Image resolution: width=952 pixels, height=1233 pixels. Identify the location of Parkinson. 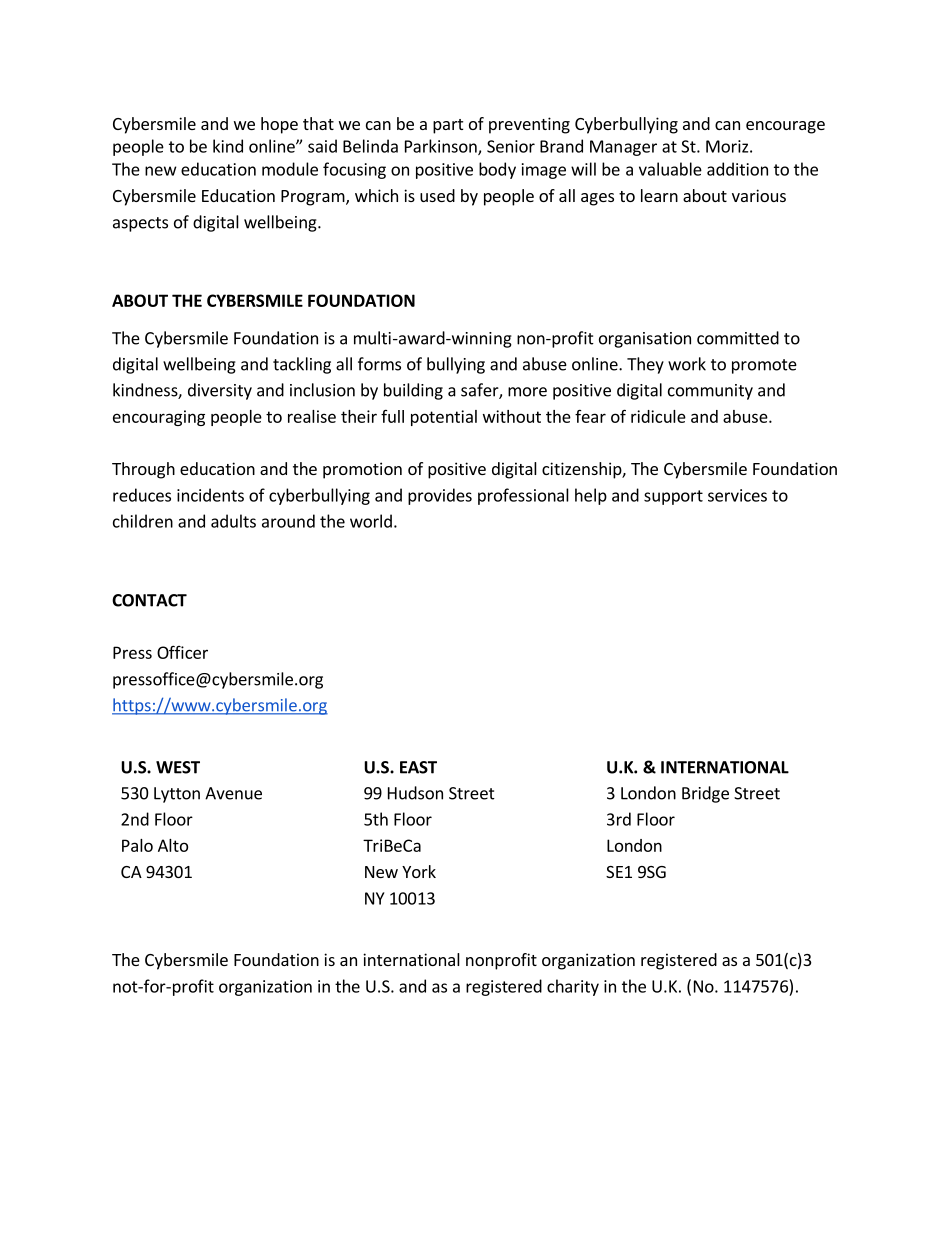
(442, 147).
